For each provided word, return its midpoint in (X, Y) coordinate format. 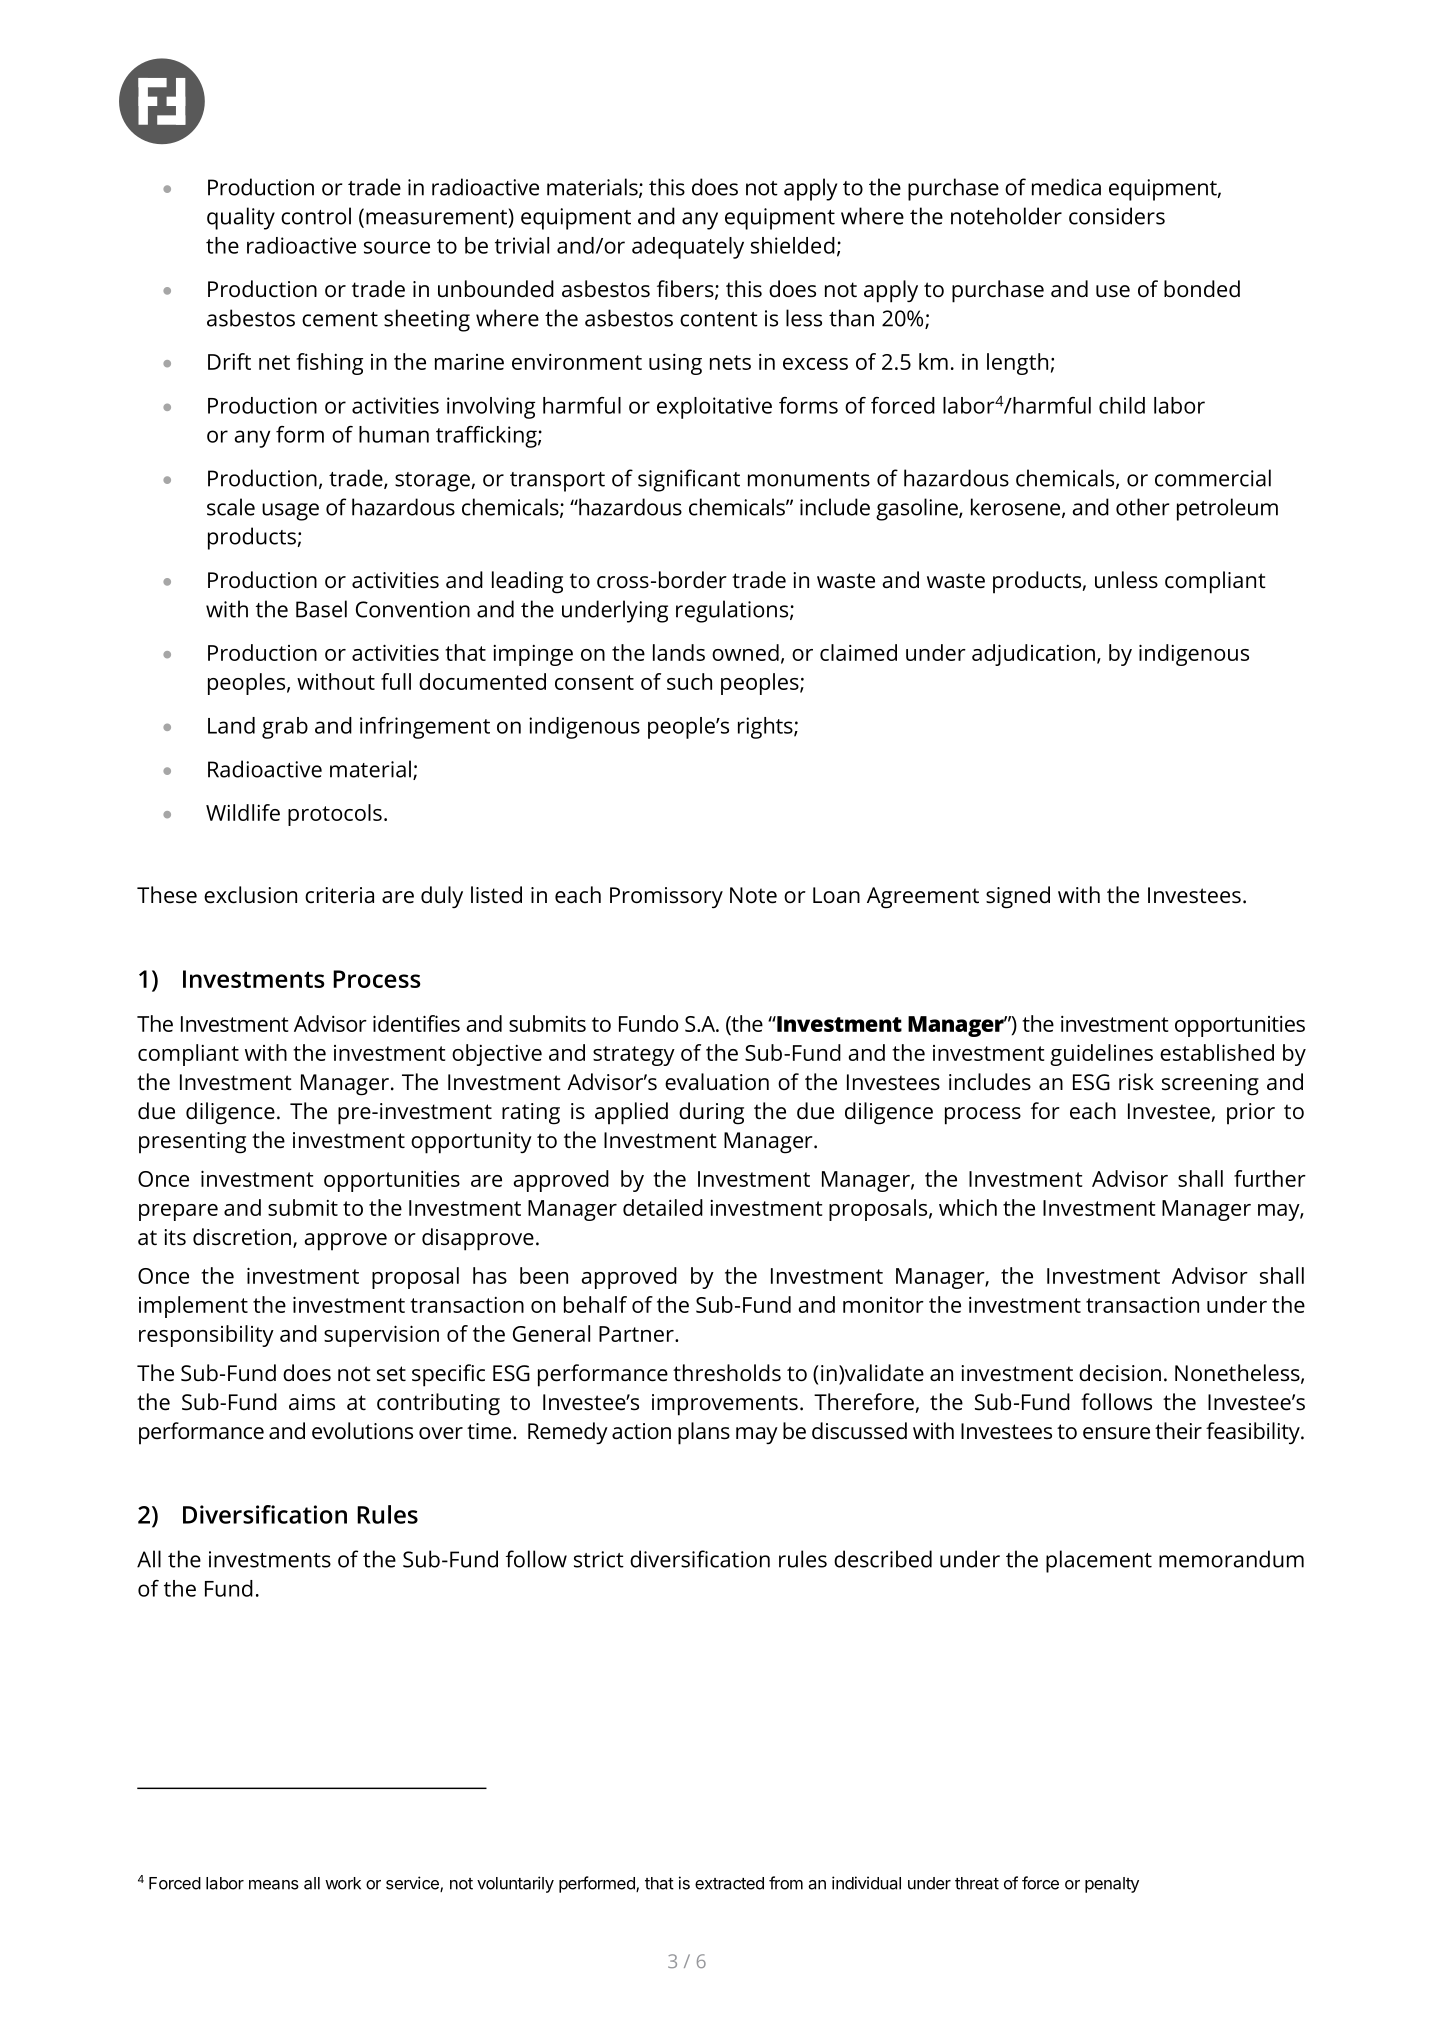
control (316, 216)
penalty (1112, 1885)
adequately (688, 248)
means (274, 1885)
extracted (729, 1883)
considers (1117, 216)
